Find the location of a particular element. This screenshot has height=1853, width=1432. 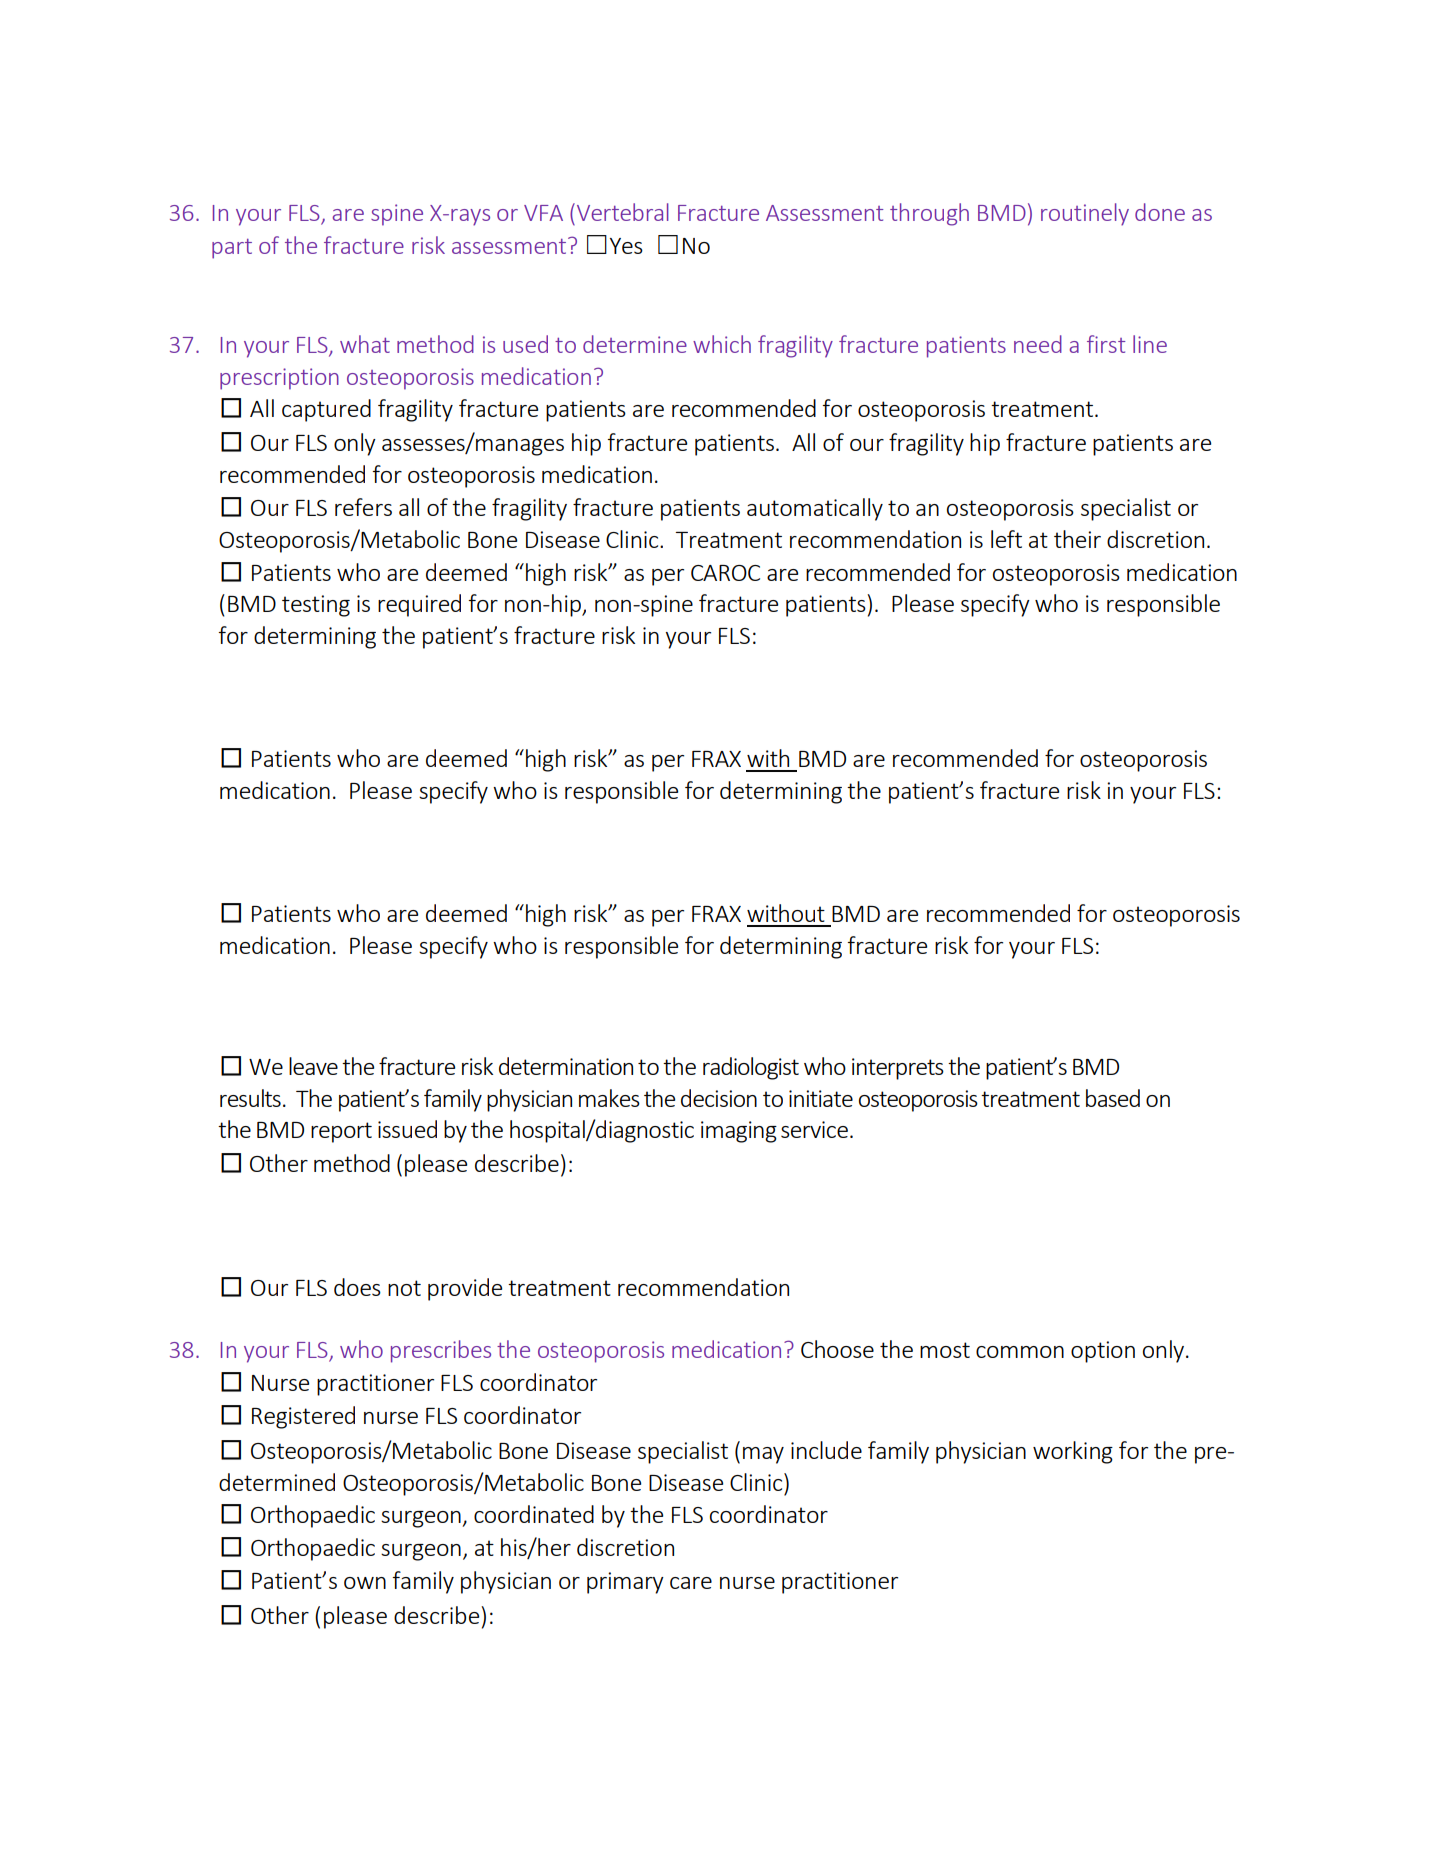

decision is located at coordinates (719, 1098).
